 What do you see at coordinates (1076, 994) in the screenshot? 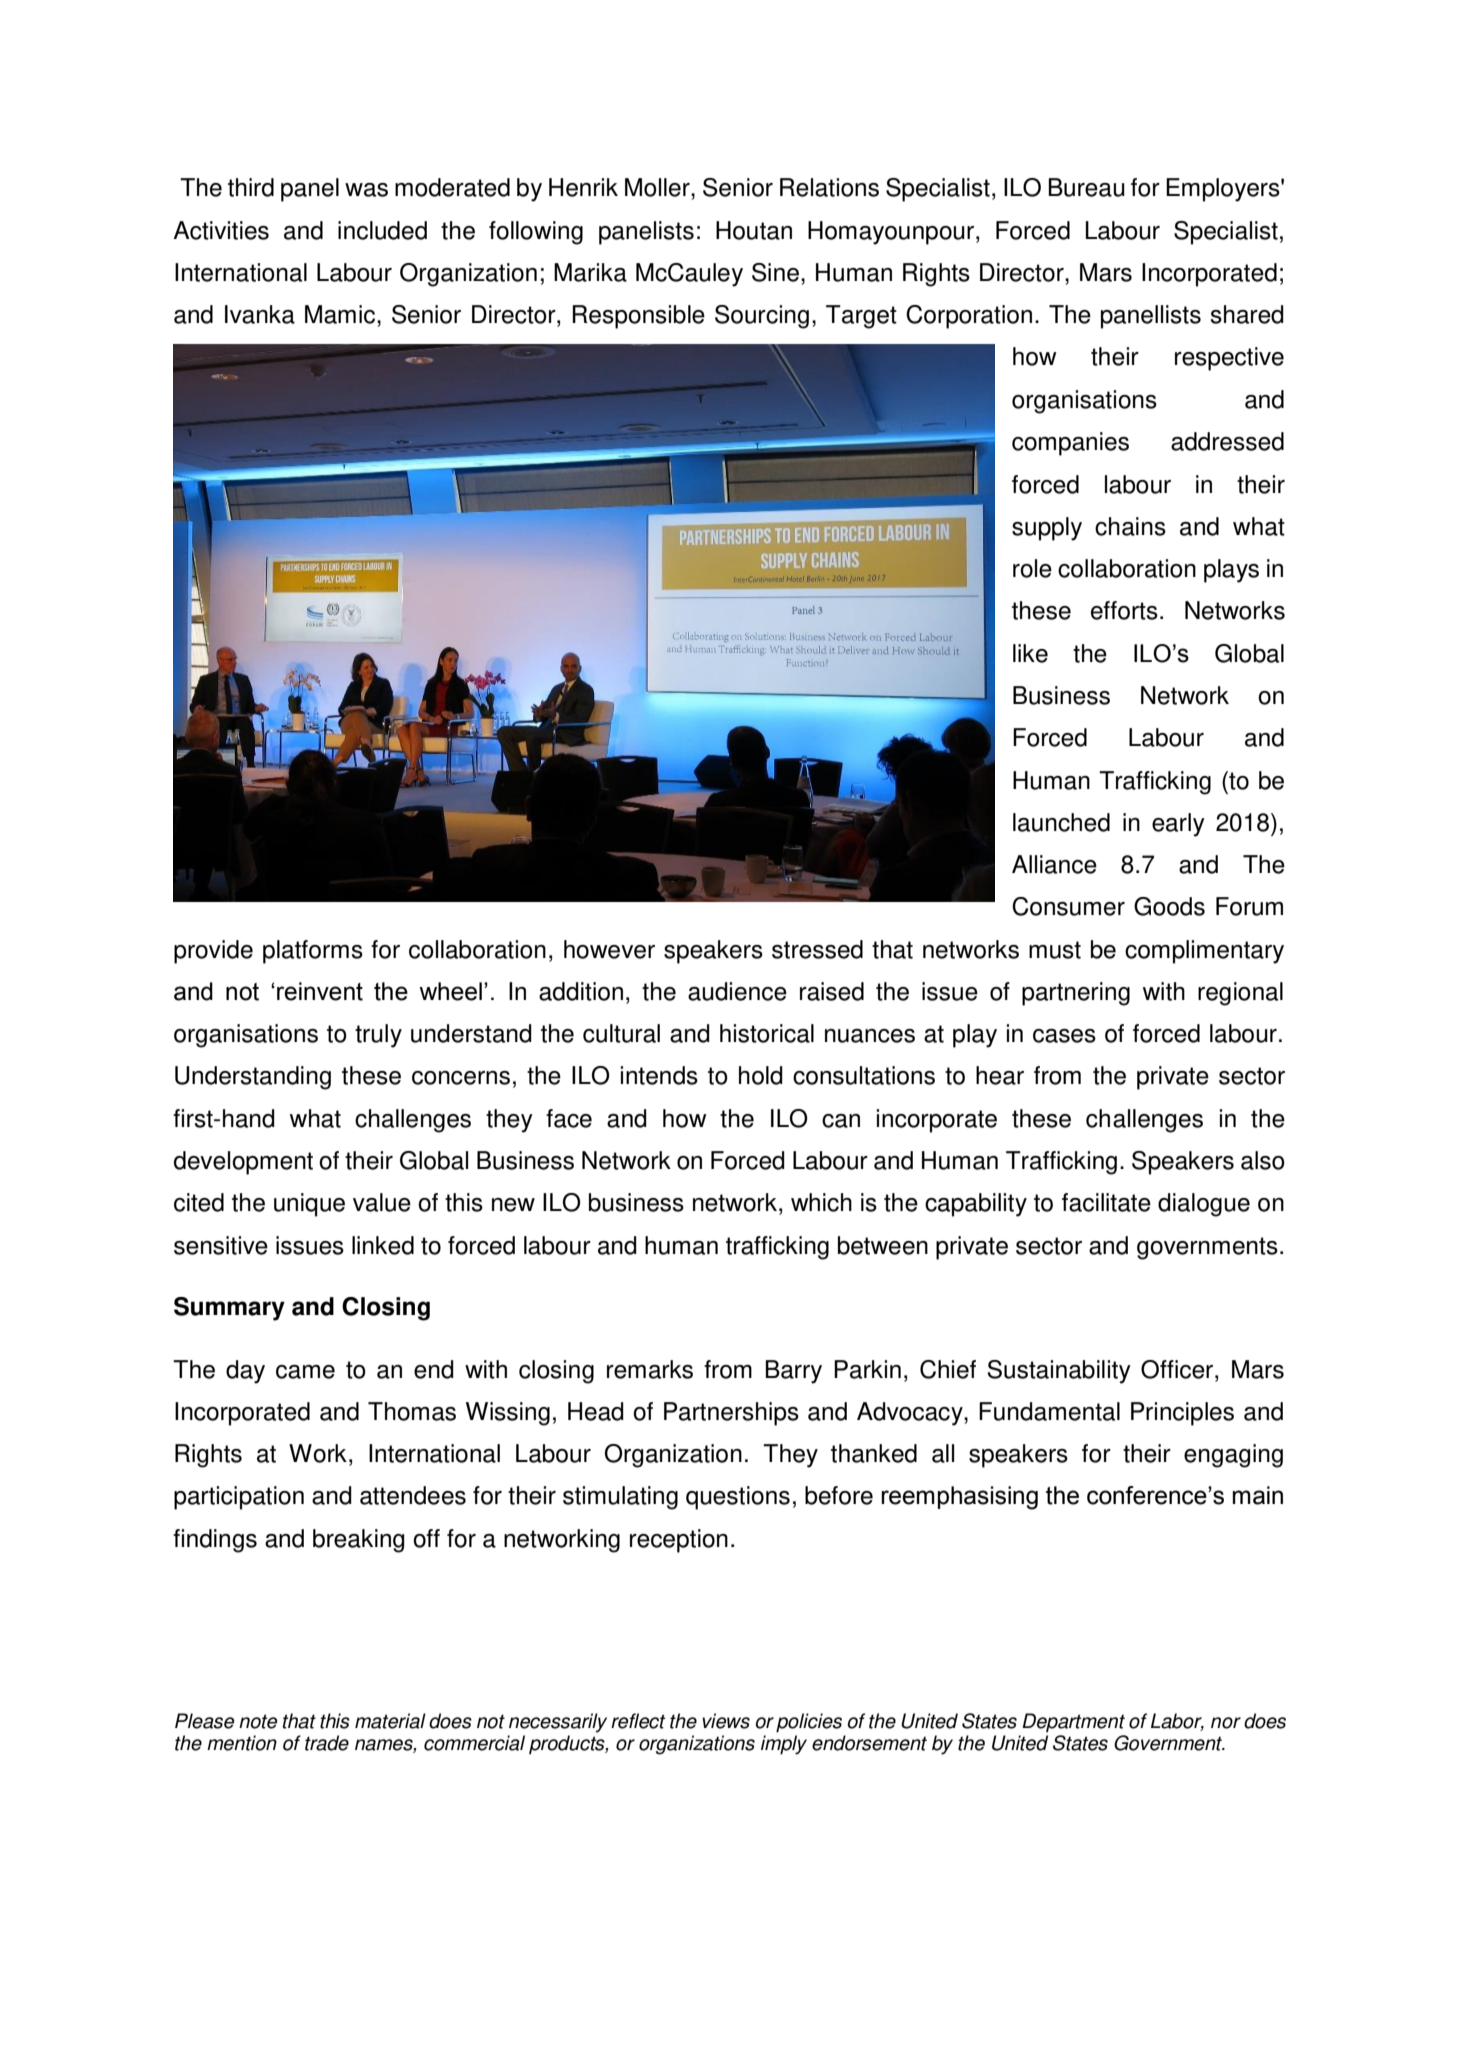
I see `partnering` at bounding box center [1076, 994].
